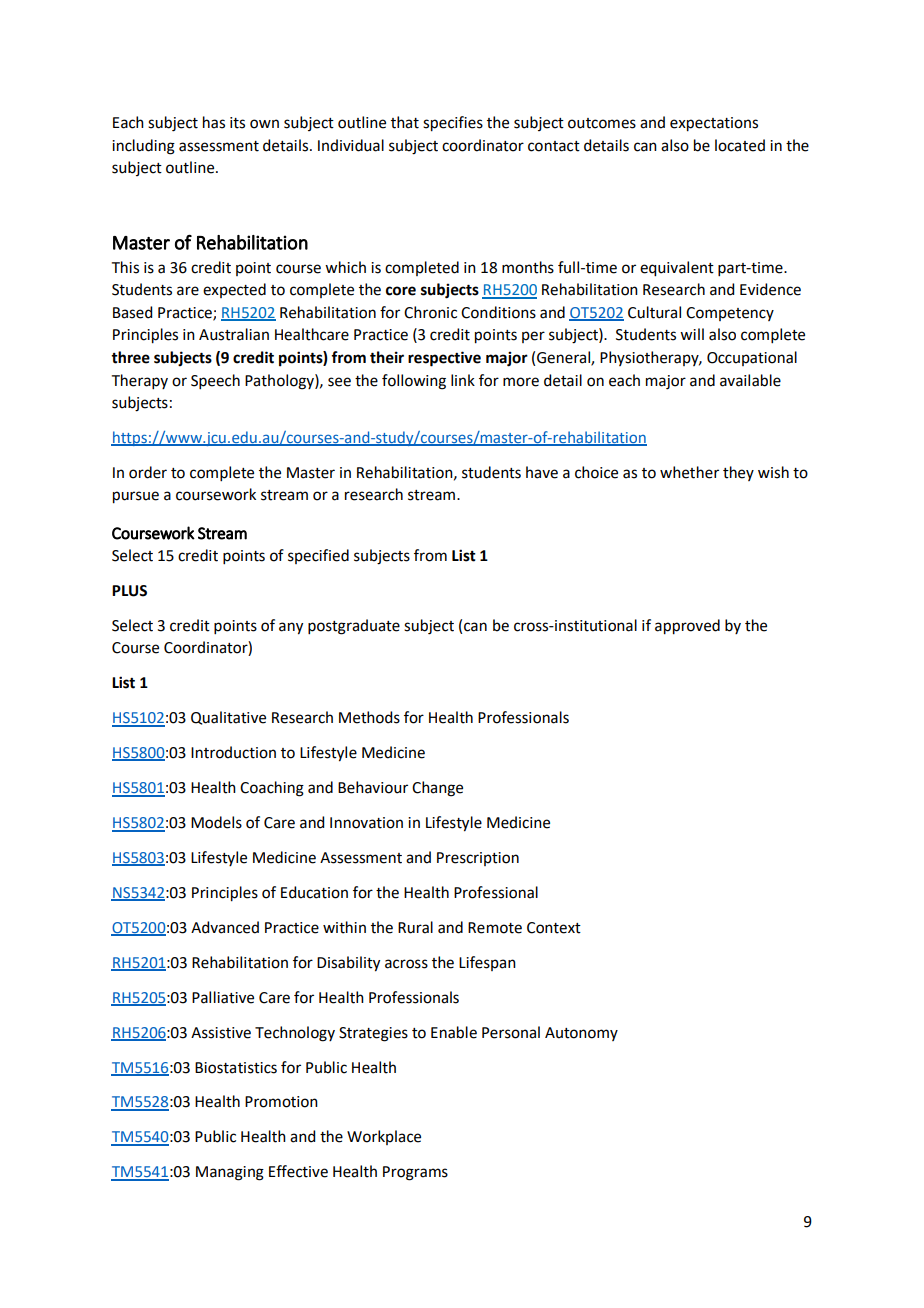  Describe the element at coordinates (687, 627) in the document. I see `approved` at that location.
